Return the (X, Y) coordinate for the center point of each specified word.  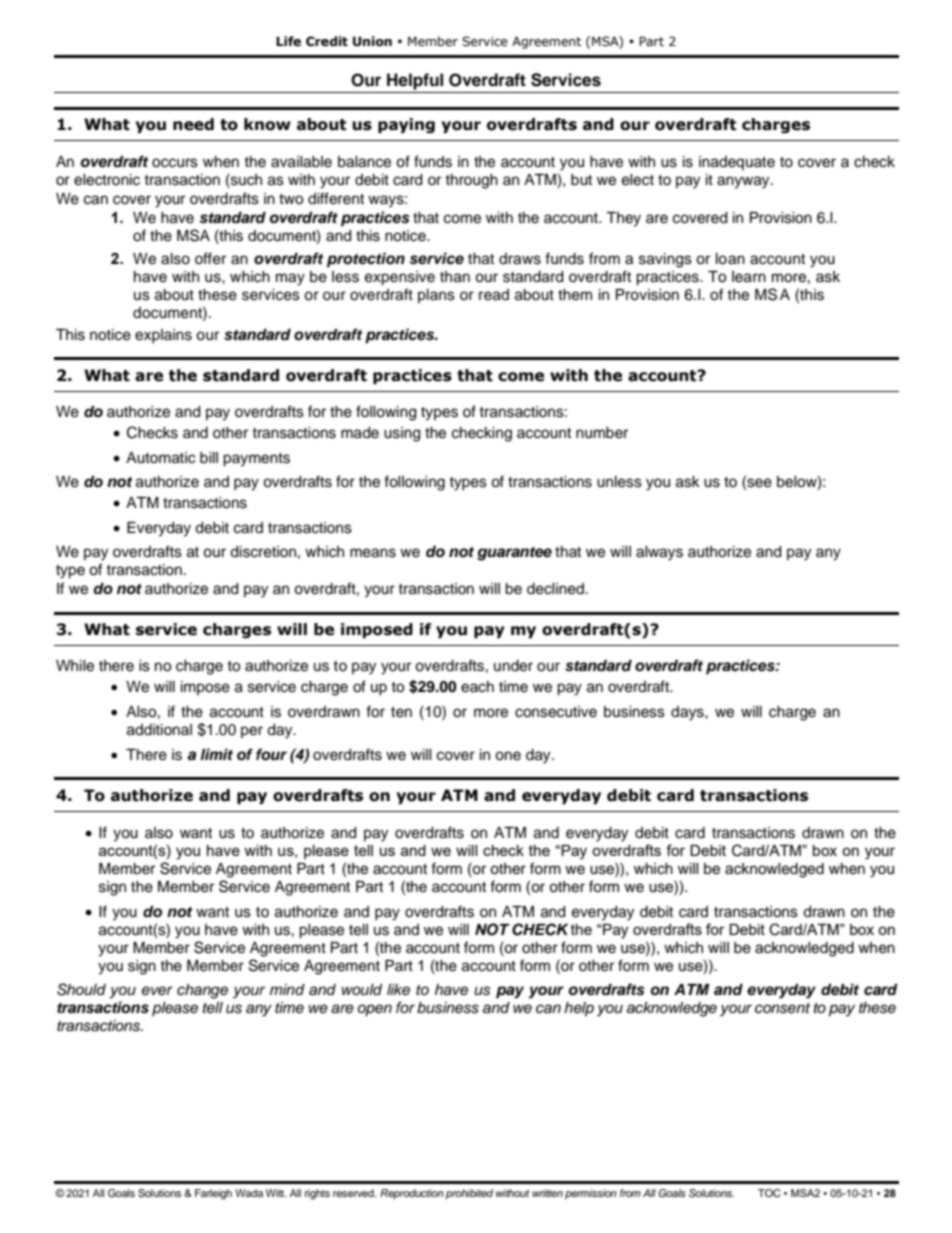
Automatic (160, 458)
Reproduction (412, 1194)
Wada (249, 1193)
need (193, 124)
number (602, 433)
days (688, 713)
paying (406, 125)
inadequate (737, 163)
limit (216, 754)
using (402, 434)
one (508, 756)
